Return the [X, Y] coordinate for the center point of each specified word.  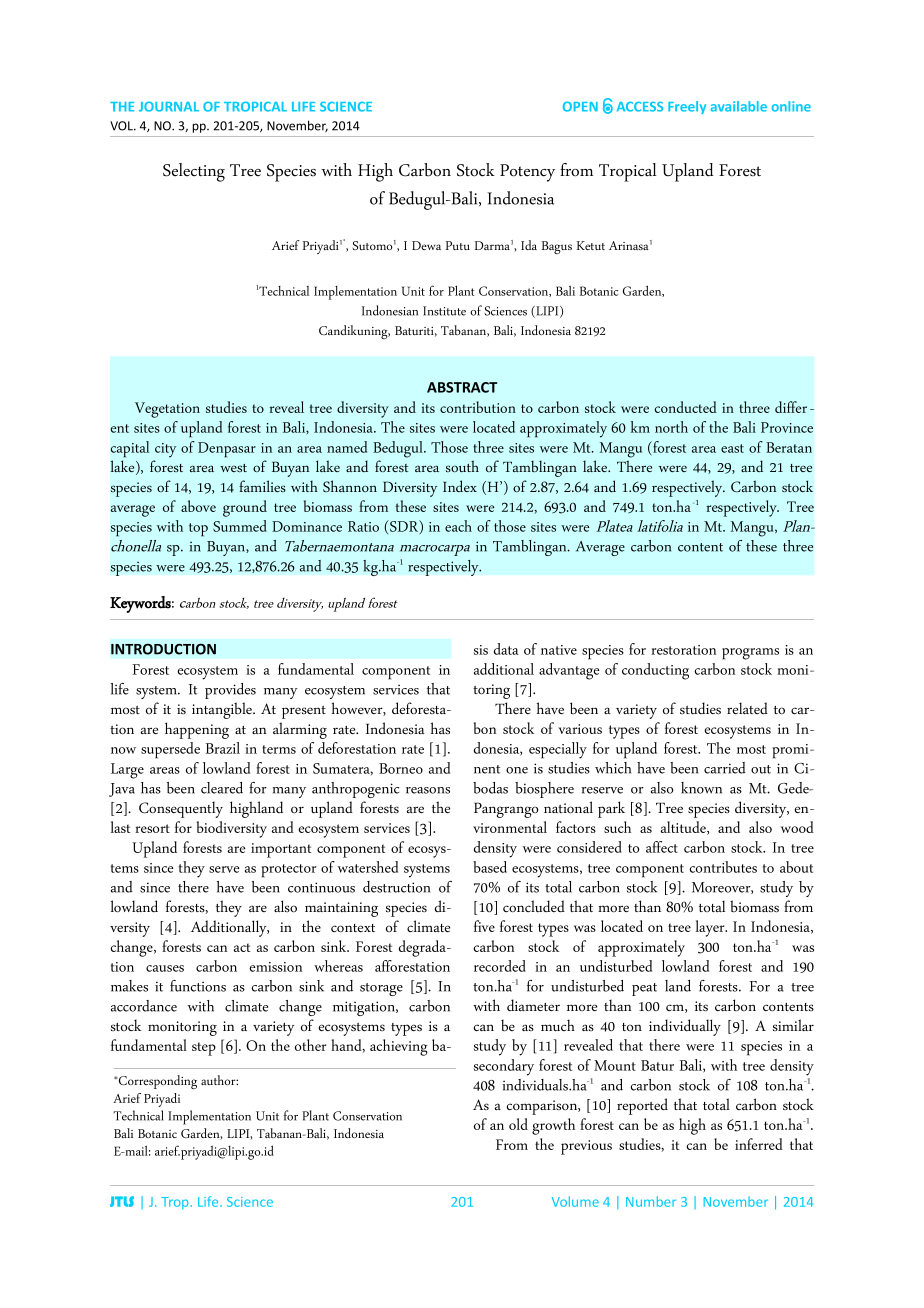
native [559, 650]
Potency [527, 173]
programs [750, 654]
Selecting [194, 172]
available [739, 106]
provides [230, 691]
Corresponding [157, 1082]
